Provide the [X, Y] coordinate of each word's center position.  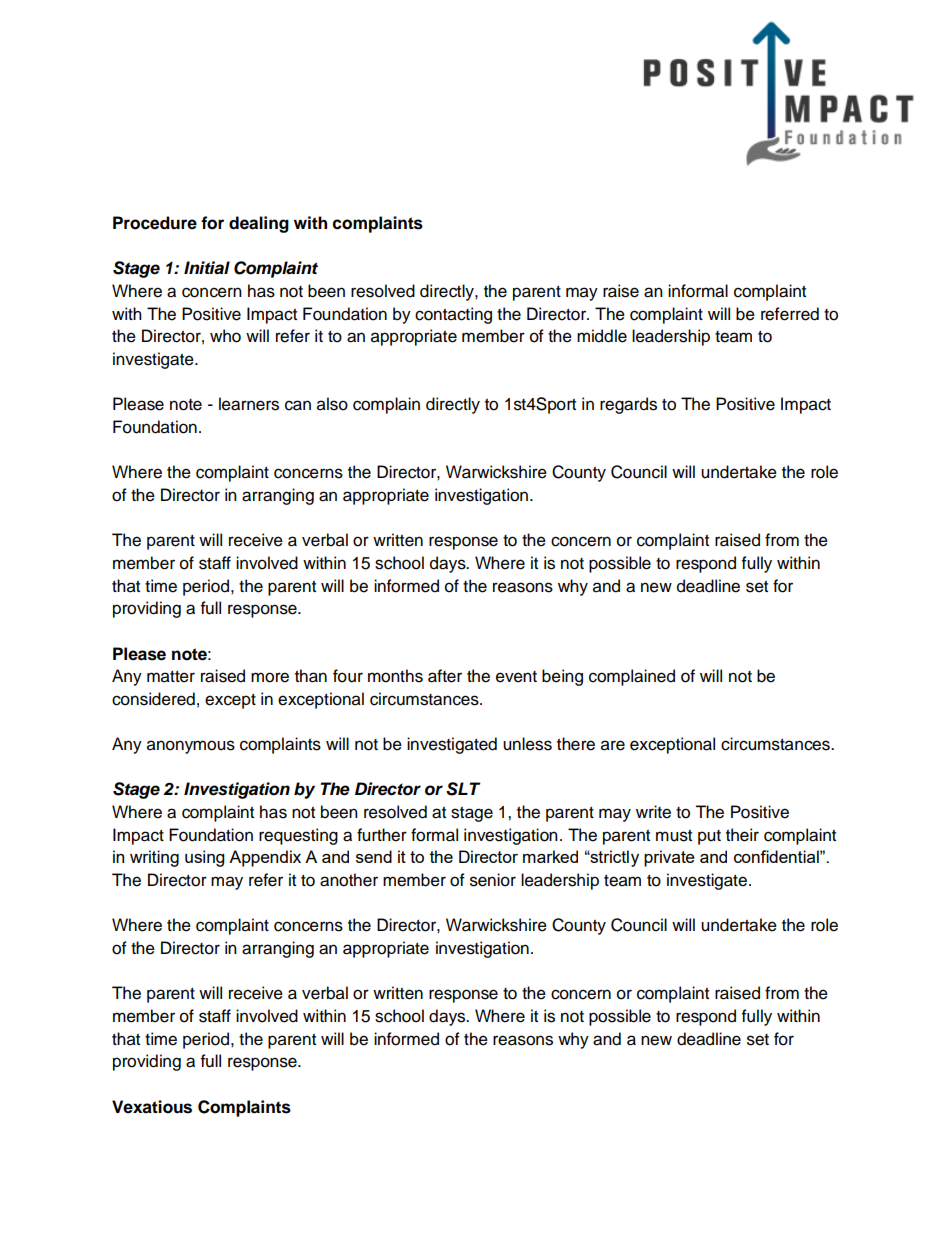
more [270, 677]
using [204, 858]
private [669, 858]
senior [493, 880]
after [445, 676]
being [562, 677]
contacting [453, 315]
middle [602, 336]
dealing [259, 224]
